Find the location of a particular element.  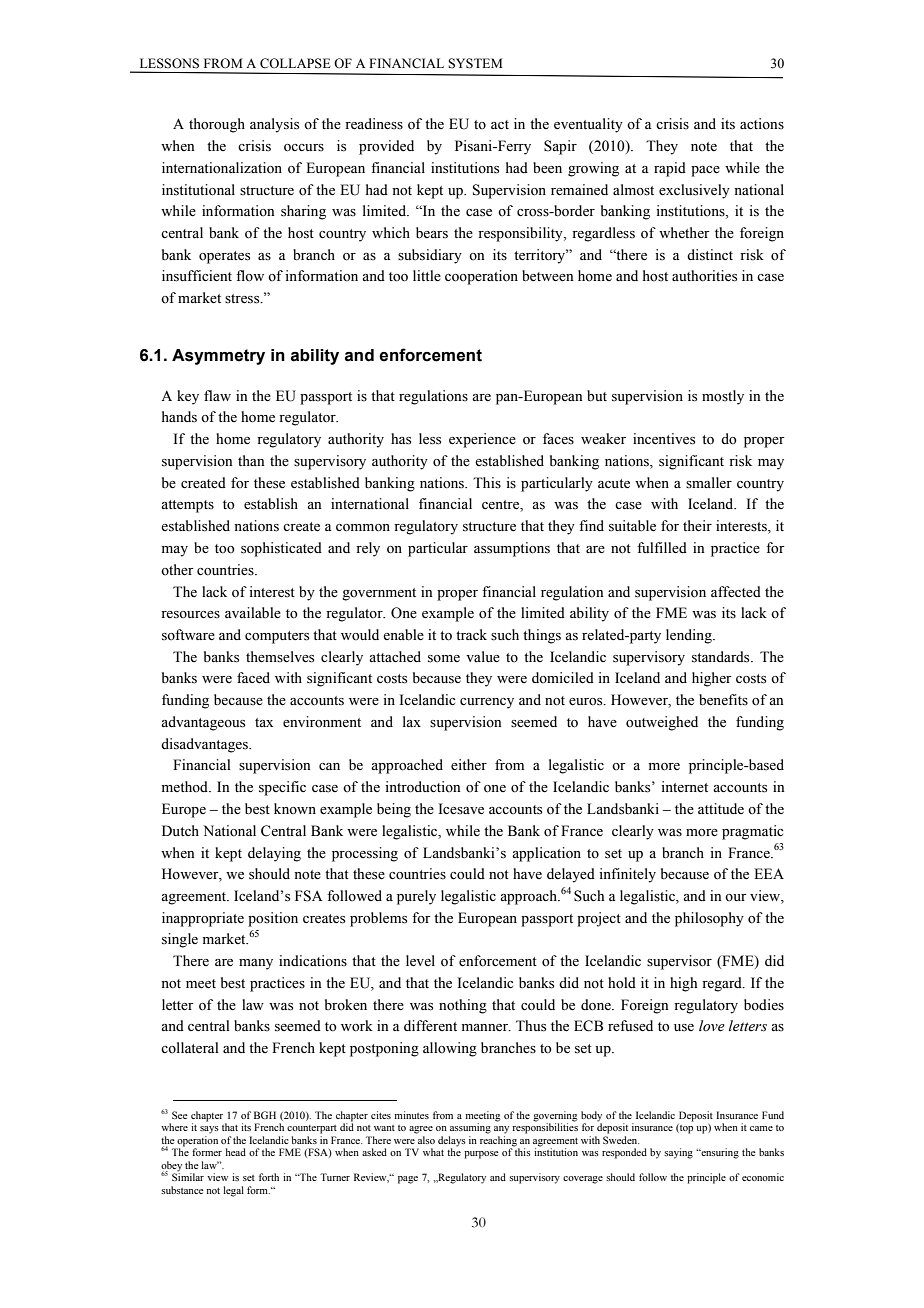

thorough is located at coordinates (217, 125).
